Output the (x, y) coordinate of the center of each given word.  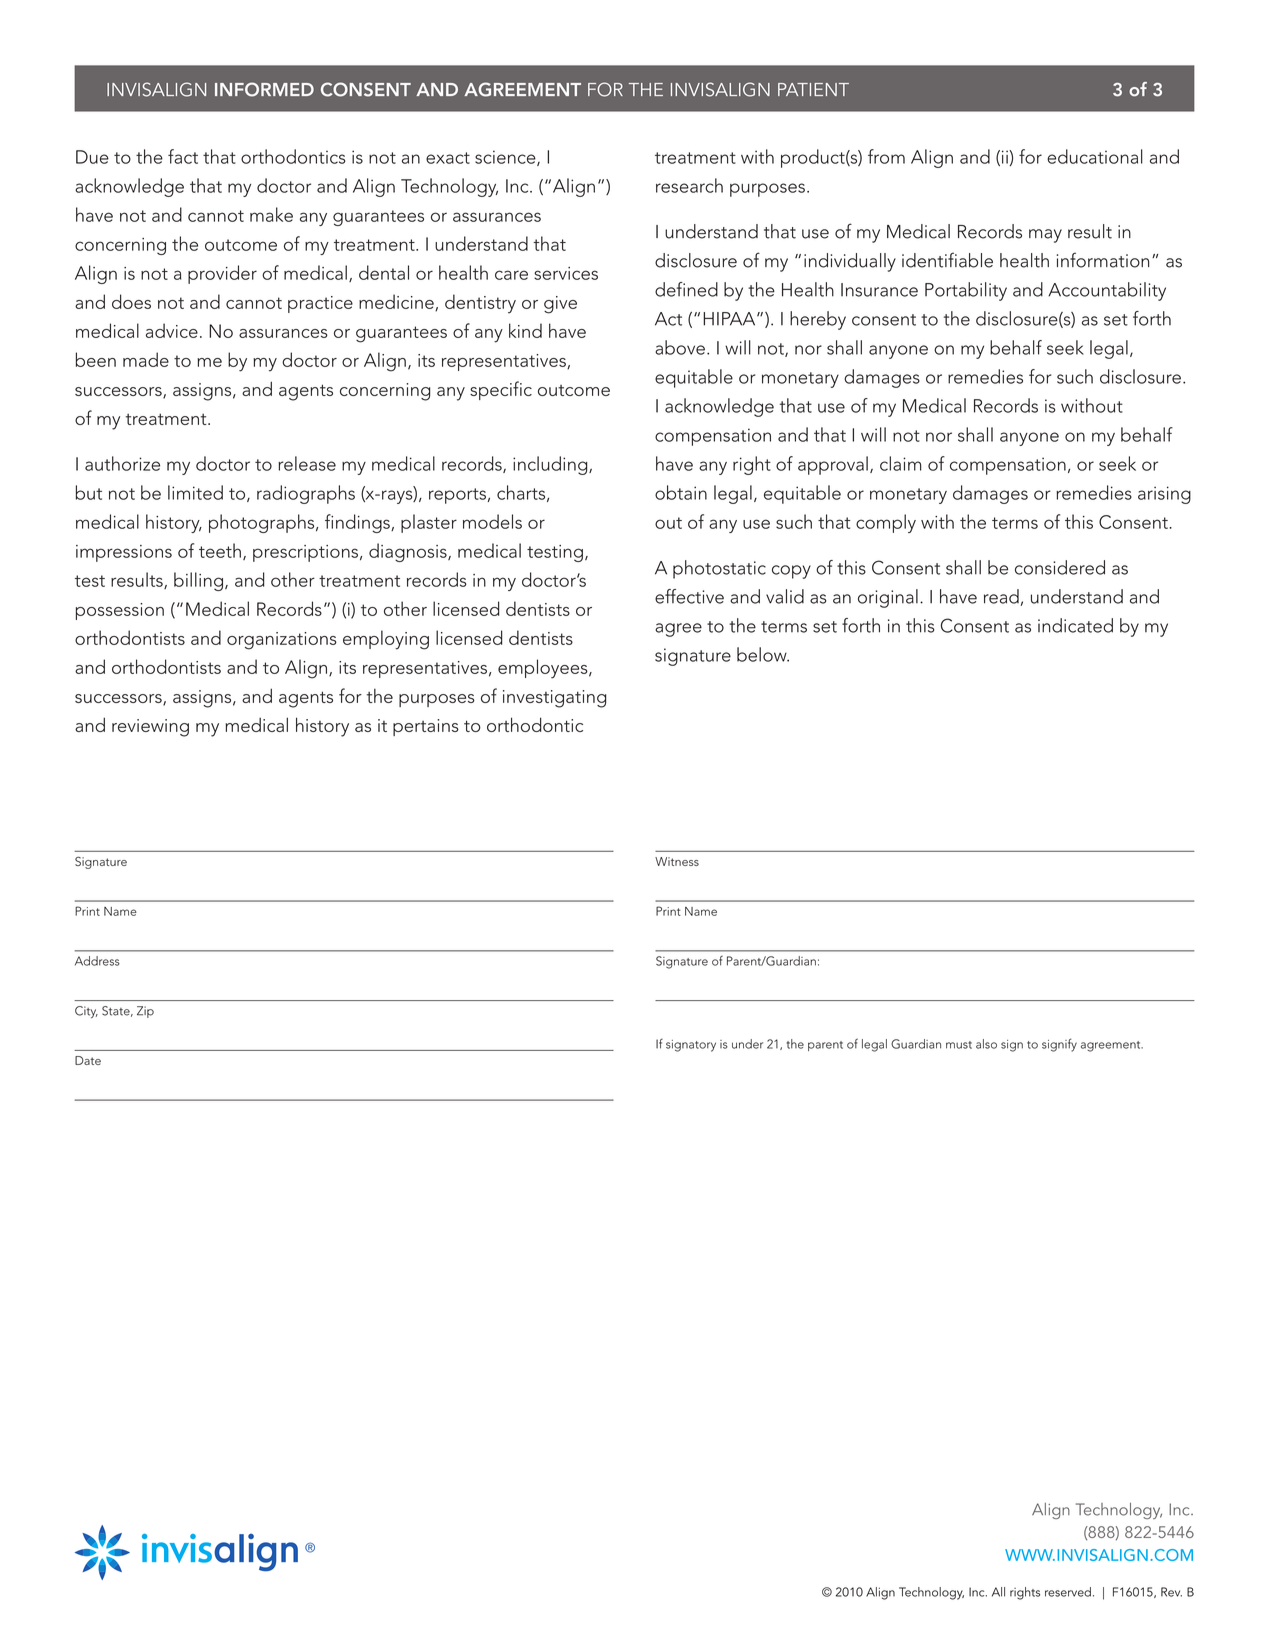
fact (183, 156)
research (689, 185)
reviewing (150, 728)
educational (1095, 156)
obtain (681, 492)
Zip (145, 1012)
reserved (1068, 1592)
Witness (677, 861)
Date (88, 1060)
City (86, 1012)
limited (195, 492)
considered (1060, 567)
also (986, 1044)
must (959, 1045)
